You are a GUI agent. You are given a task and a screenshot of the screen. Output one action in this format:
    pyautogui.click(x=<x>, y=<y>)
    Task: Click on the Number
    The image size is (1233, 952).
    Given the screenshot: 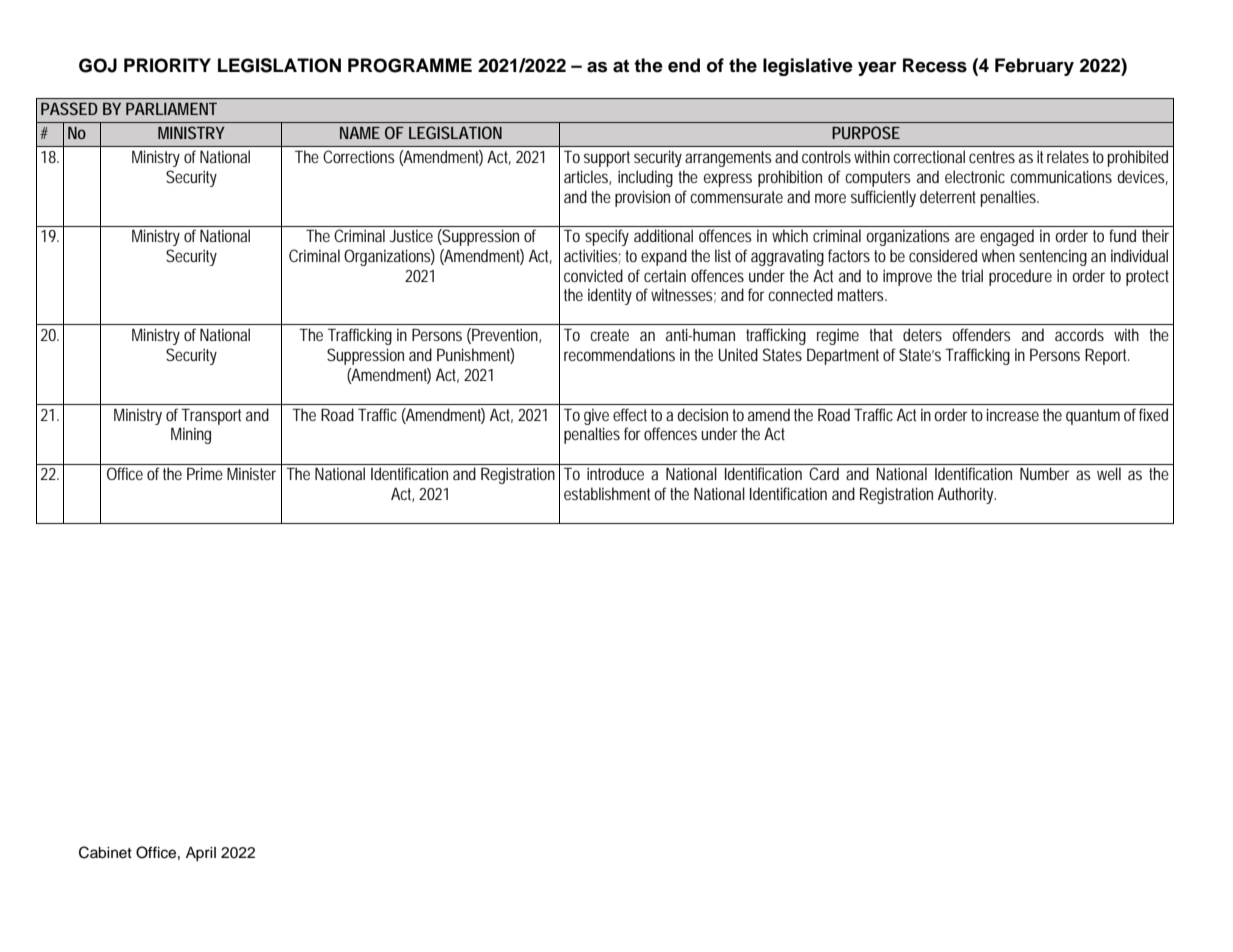 What is the action you would take?
    pyautogui.click(x=1045, y=473)
